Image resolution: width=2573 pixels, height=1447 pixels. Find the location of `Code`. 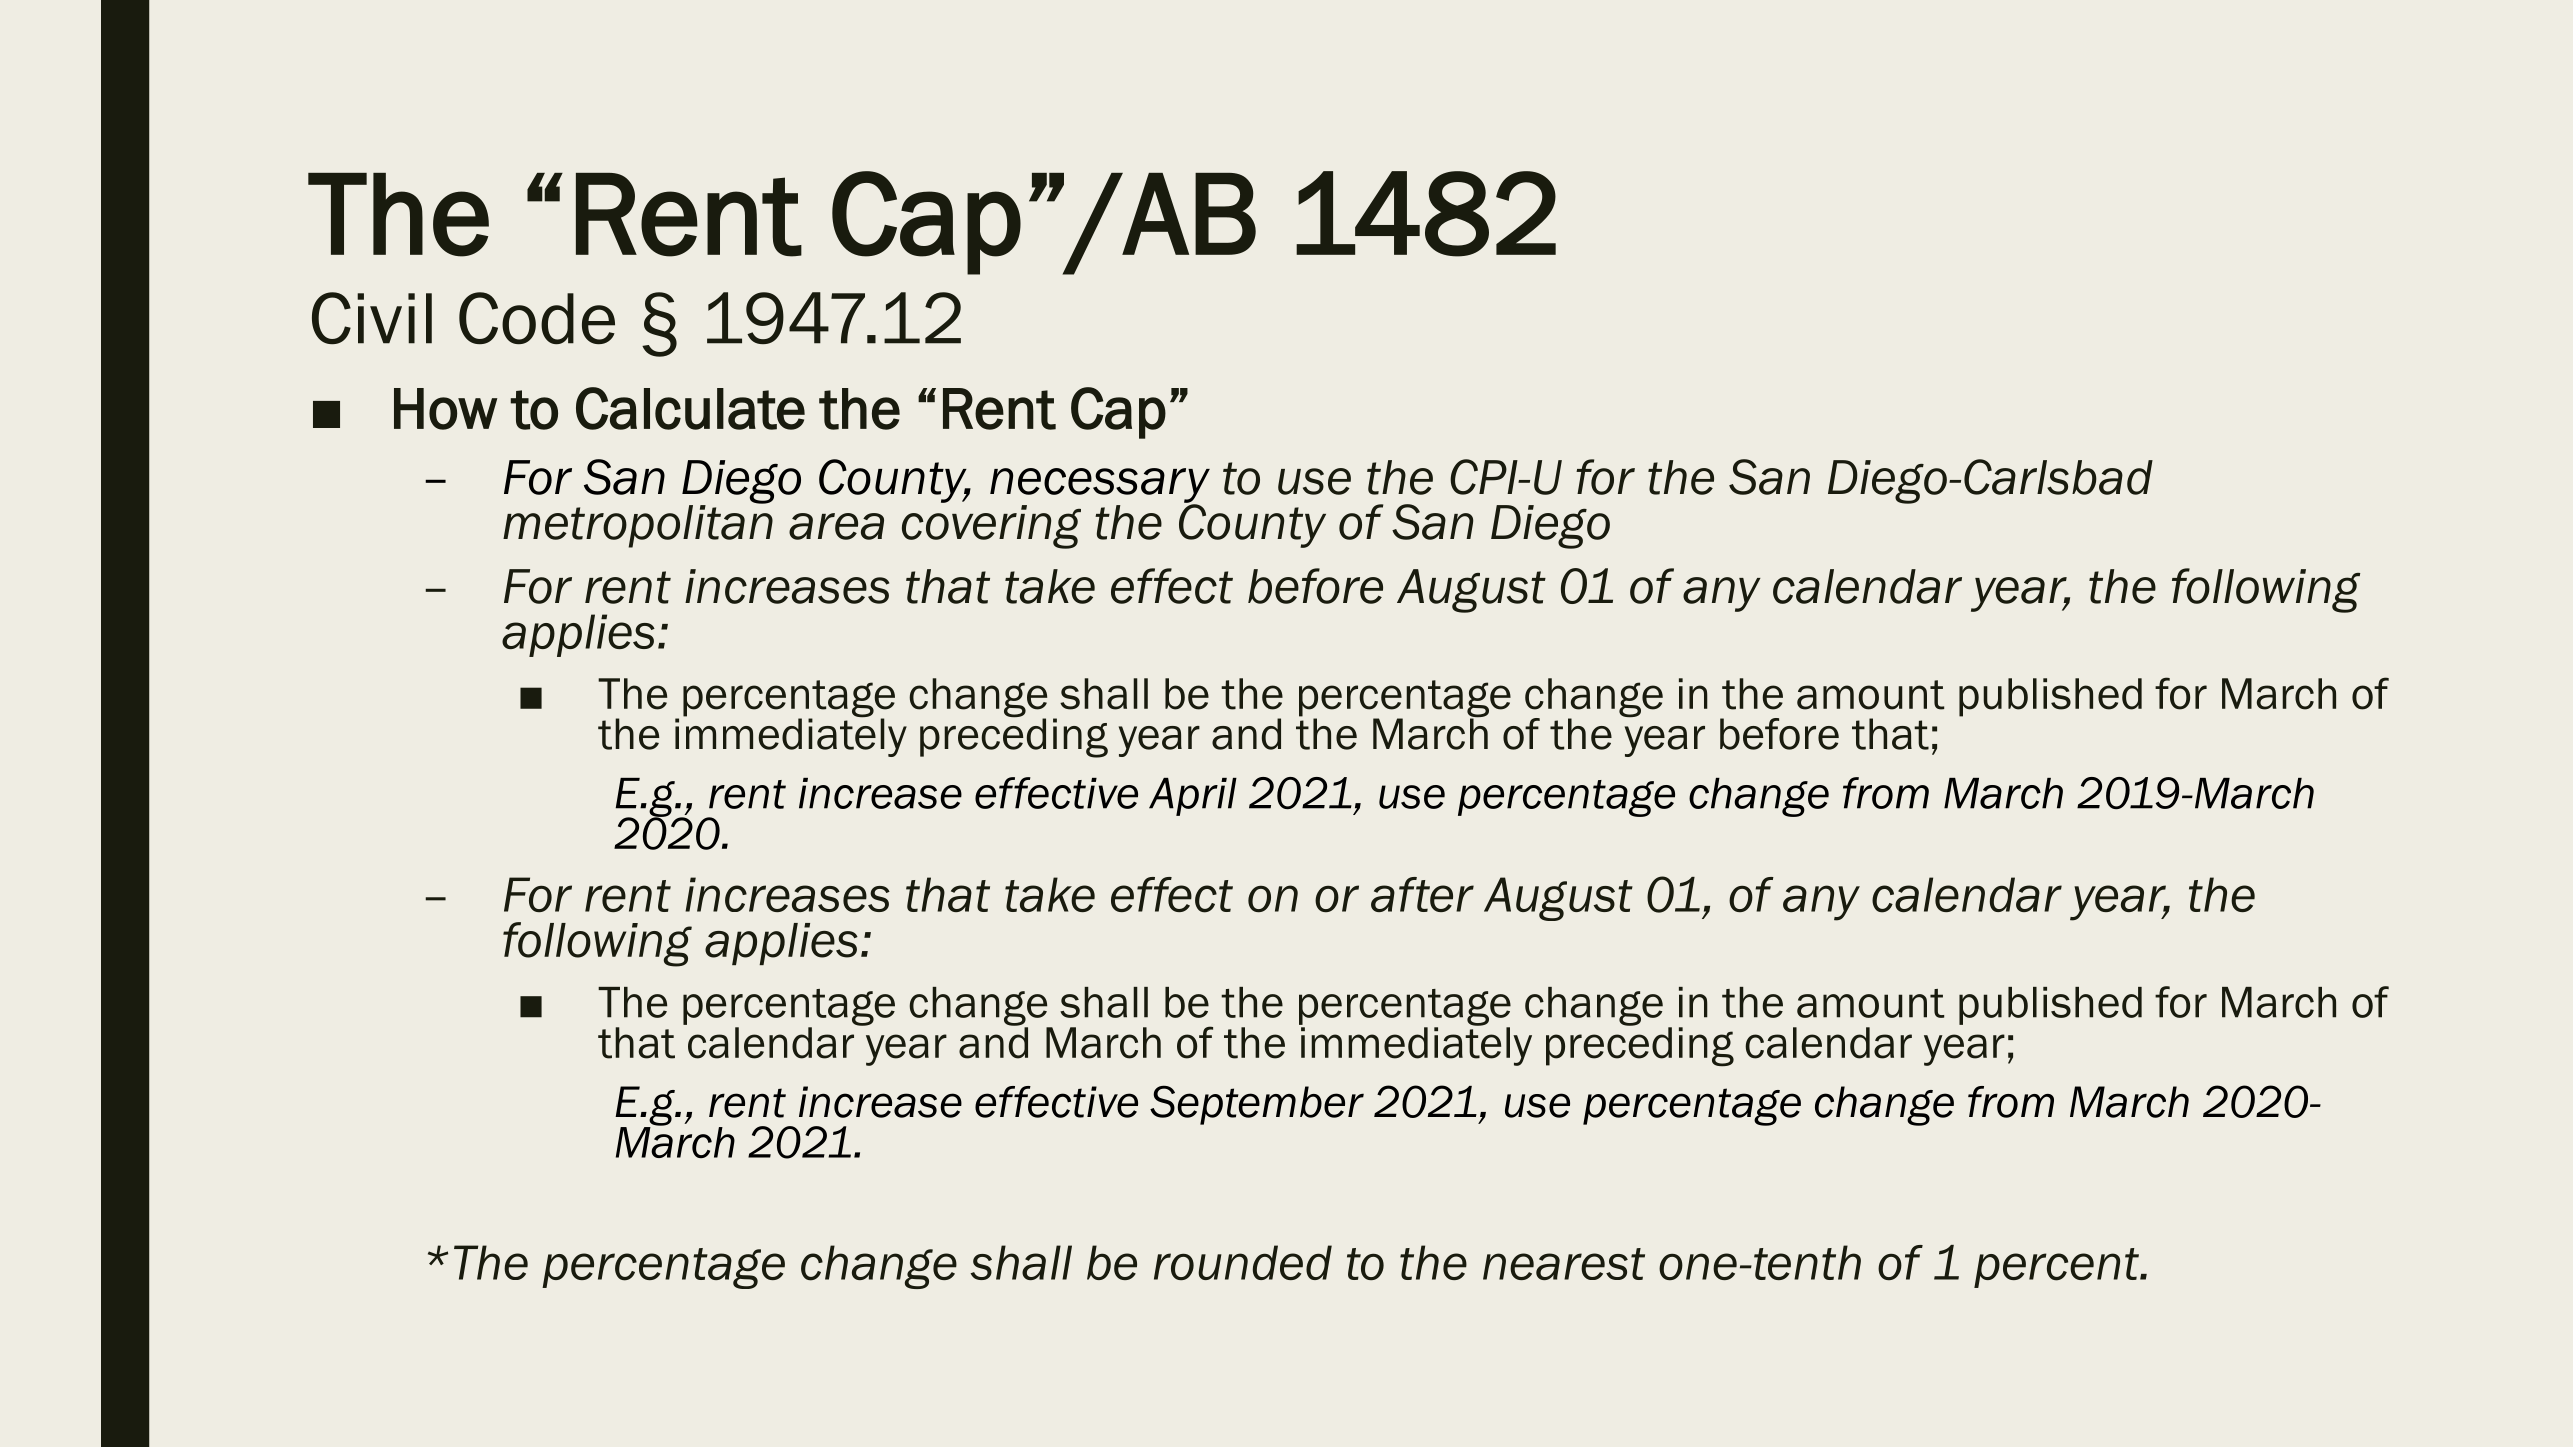

Code is located at coordinates (537, 318).
